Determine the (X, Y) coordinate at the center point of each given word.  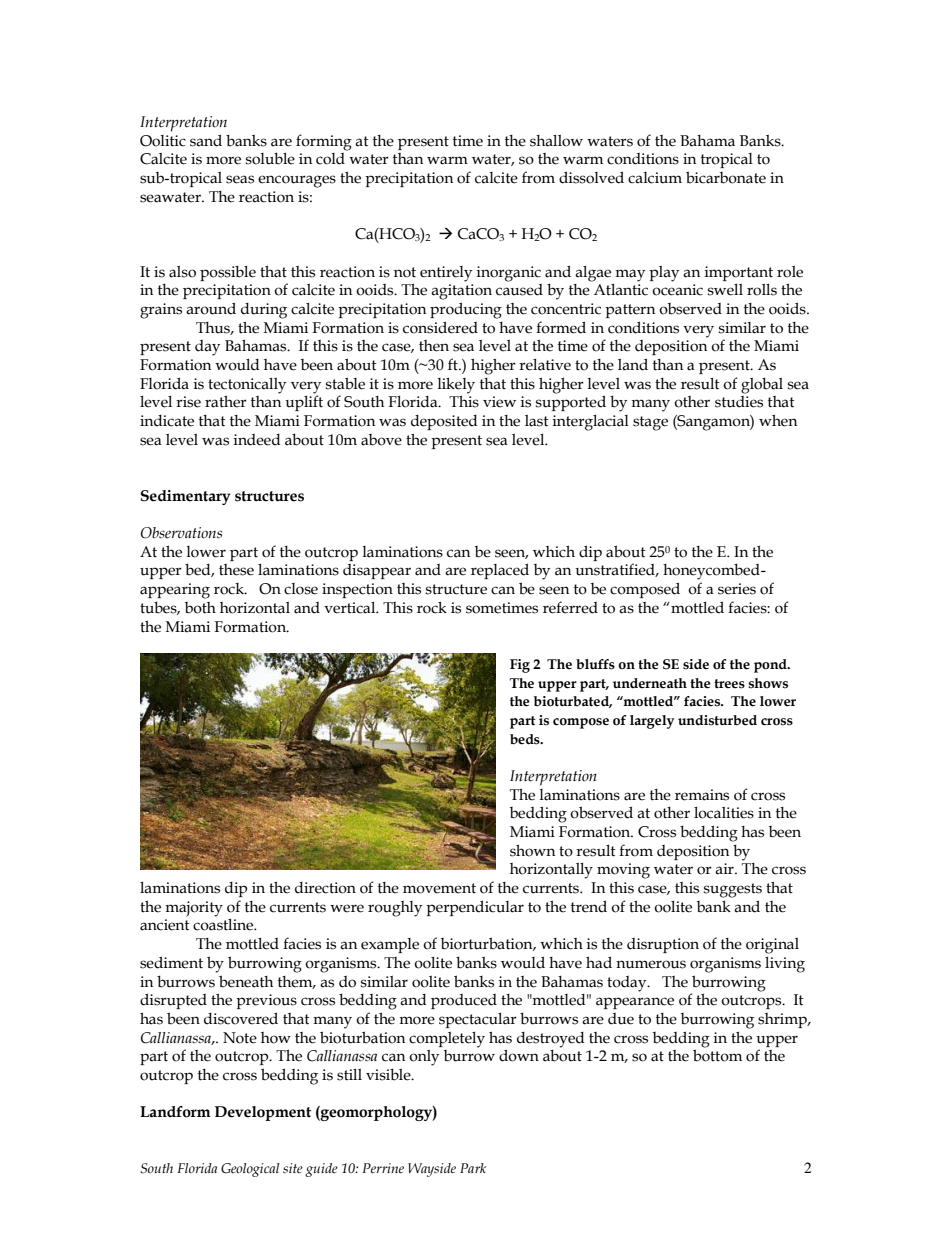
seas (240, 179)
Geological (250, 1170)
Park (473, 1168)
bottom (717, 1055)
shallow (556, 141)
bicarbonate (726, 177)
